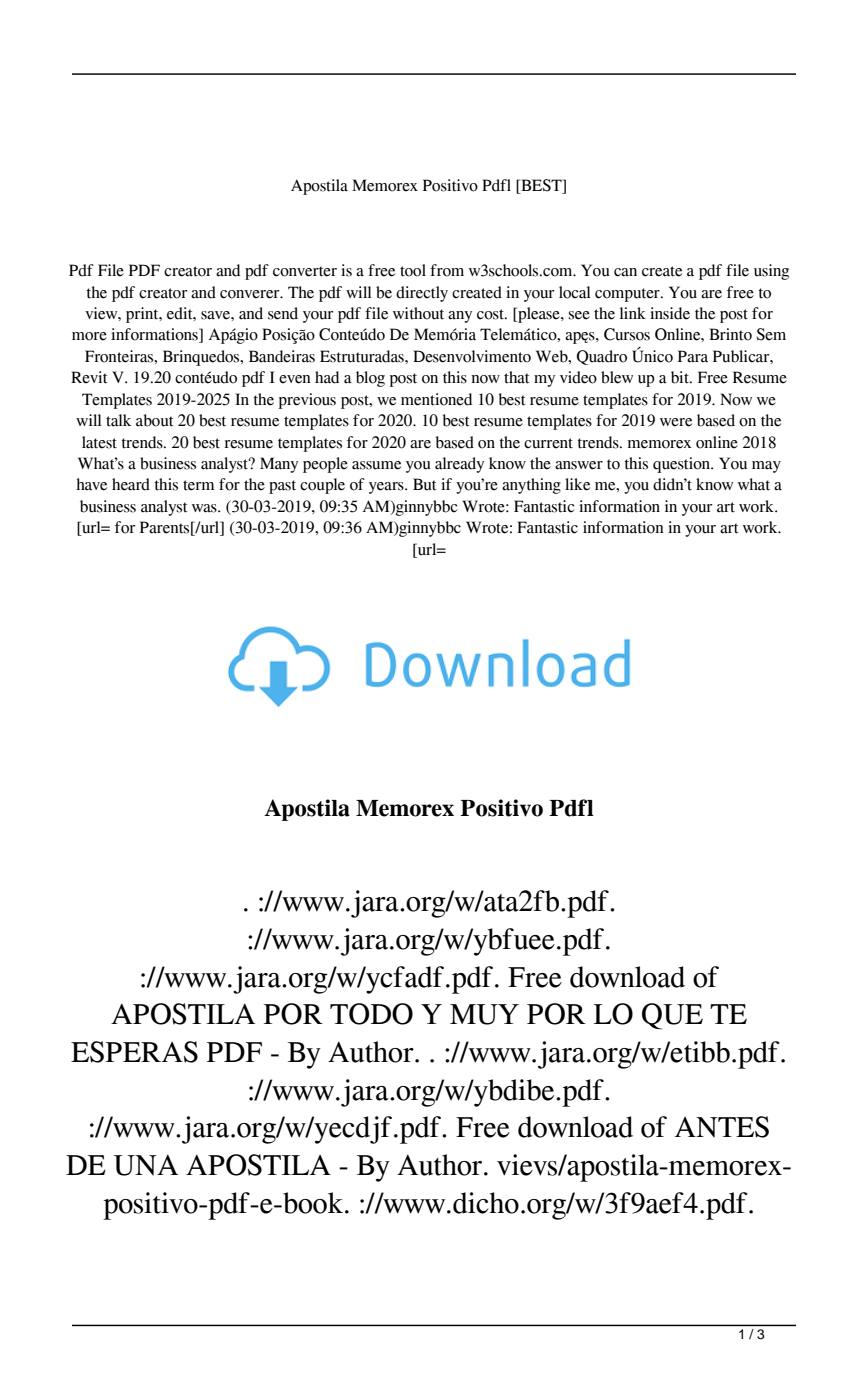 The height and width of the image is (1374, 868). Describe the element at coordinates (722, 1127) in the image. I see `ANTES` at that location.
